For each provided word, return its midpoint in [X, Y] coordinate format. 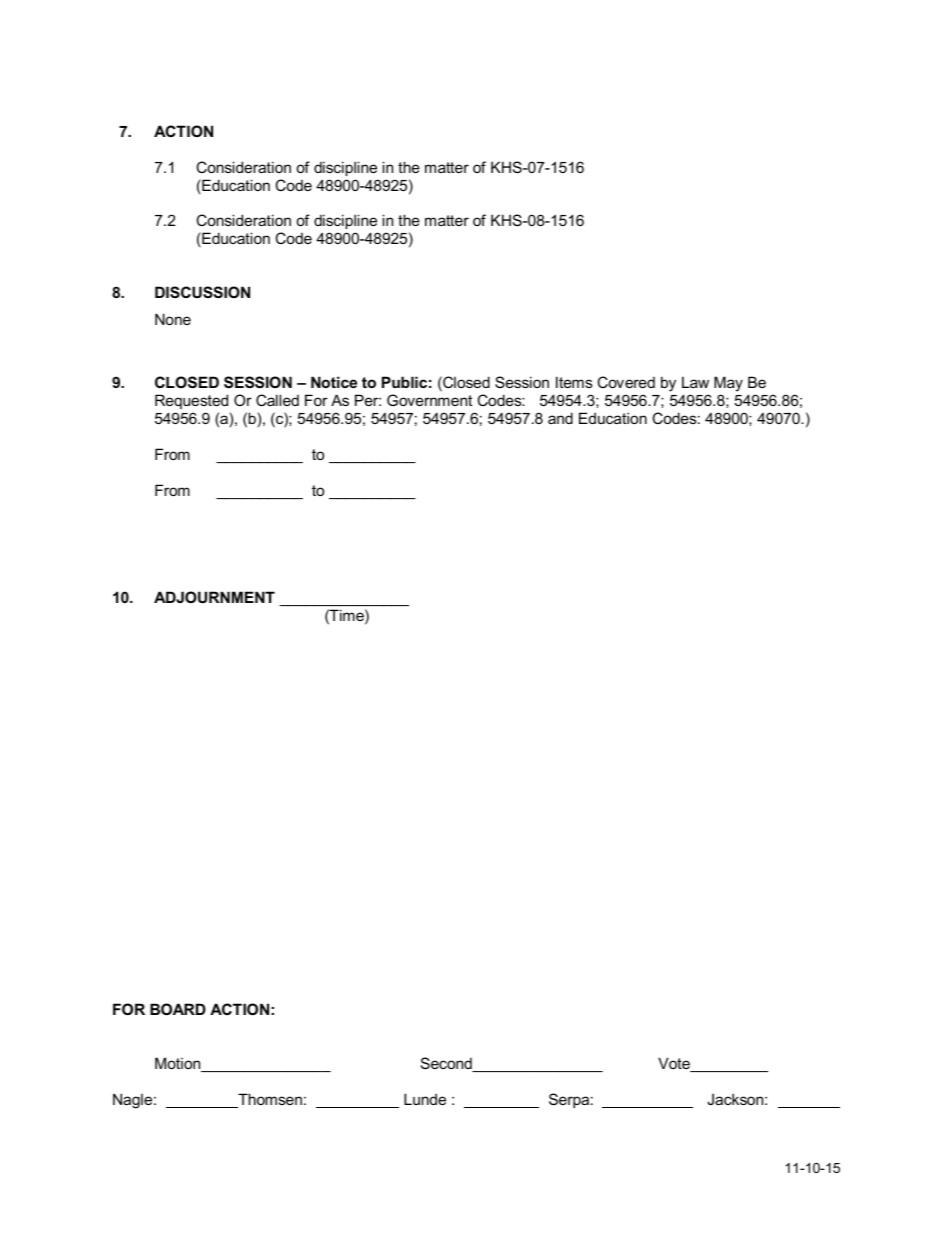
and [560, 418]
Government [429, 400]
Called [277, 400]
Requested [191, 401]
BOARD [178, 1009]
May [728, 384]
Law [695, 382]
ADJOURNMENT [214, 597]
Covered [626, 382]
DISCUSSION [202, 292]
